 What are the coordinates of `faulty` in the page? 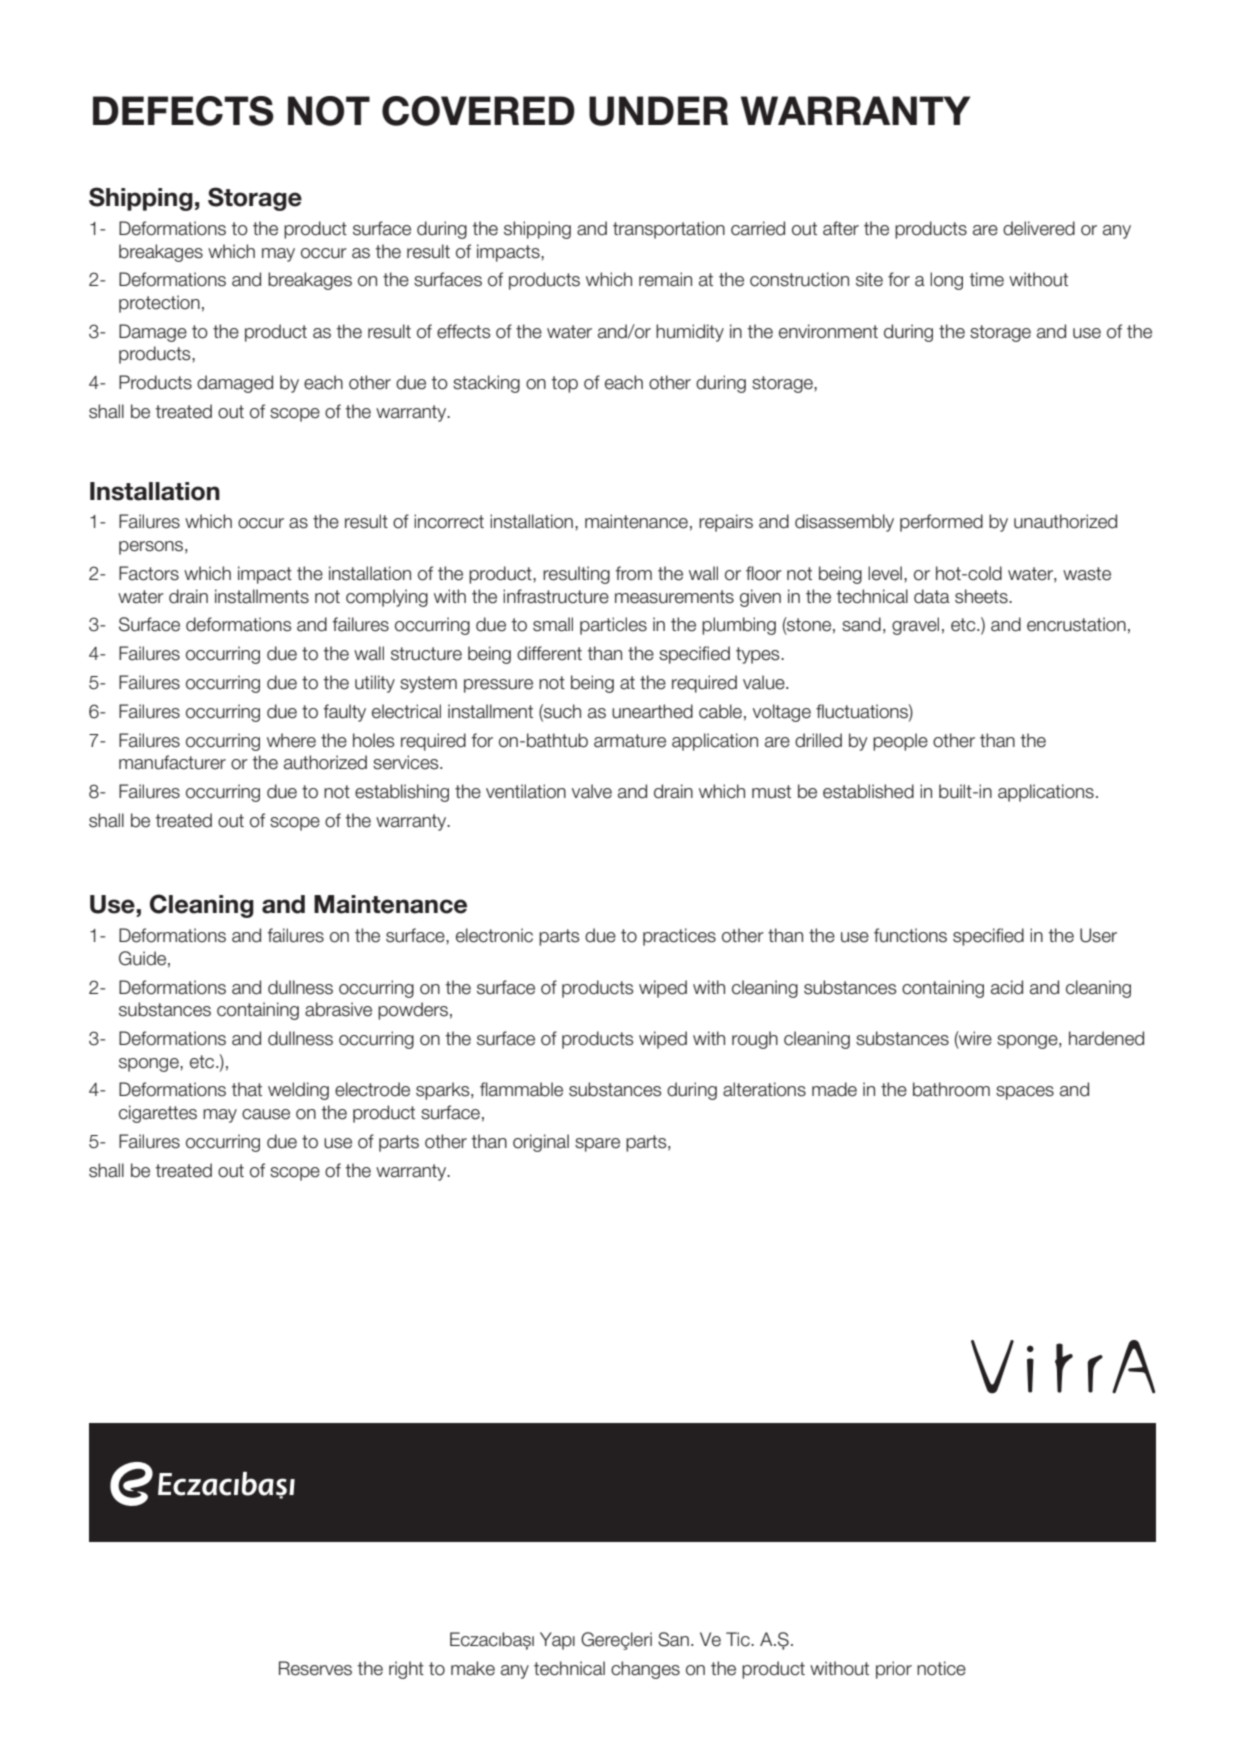 It's located at (344, 713).
